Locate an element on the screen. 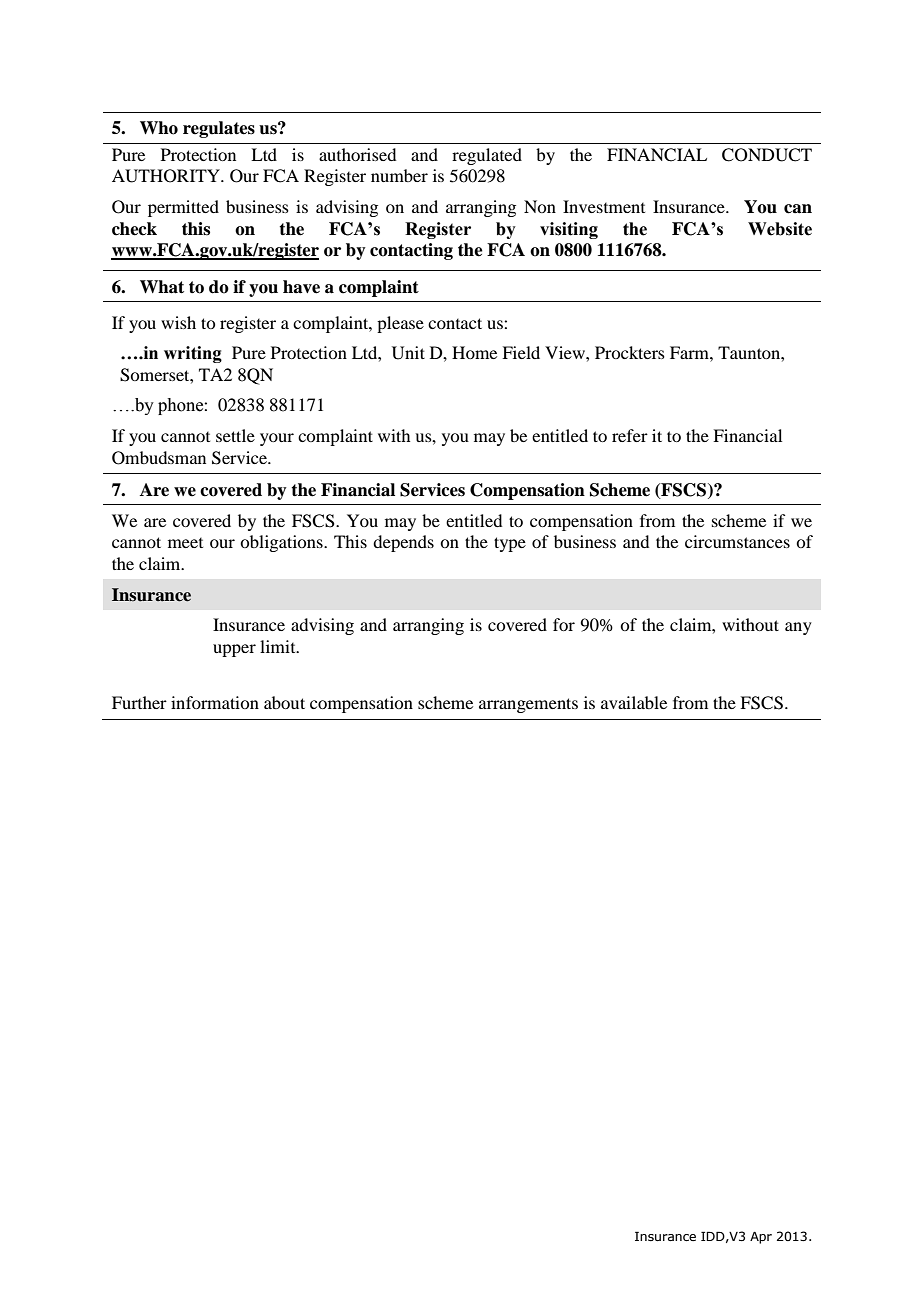  CONDUCT is located at coordinates (767, 155).
